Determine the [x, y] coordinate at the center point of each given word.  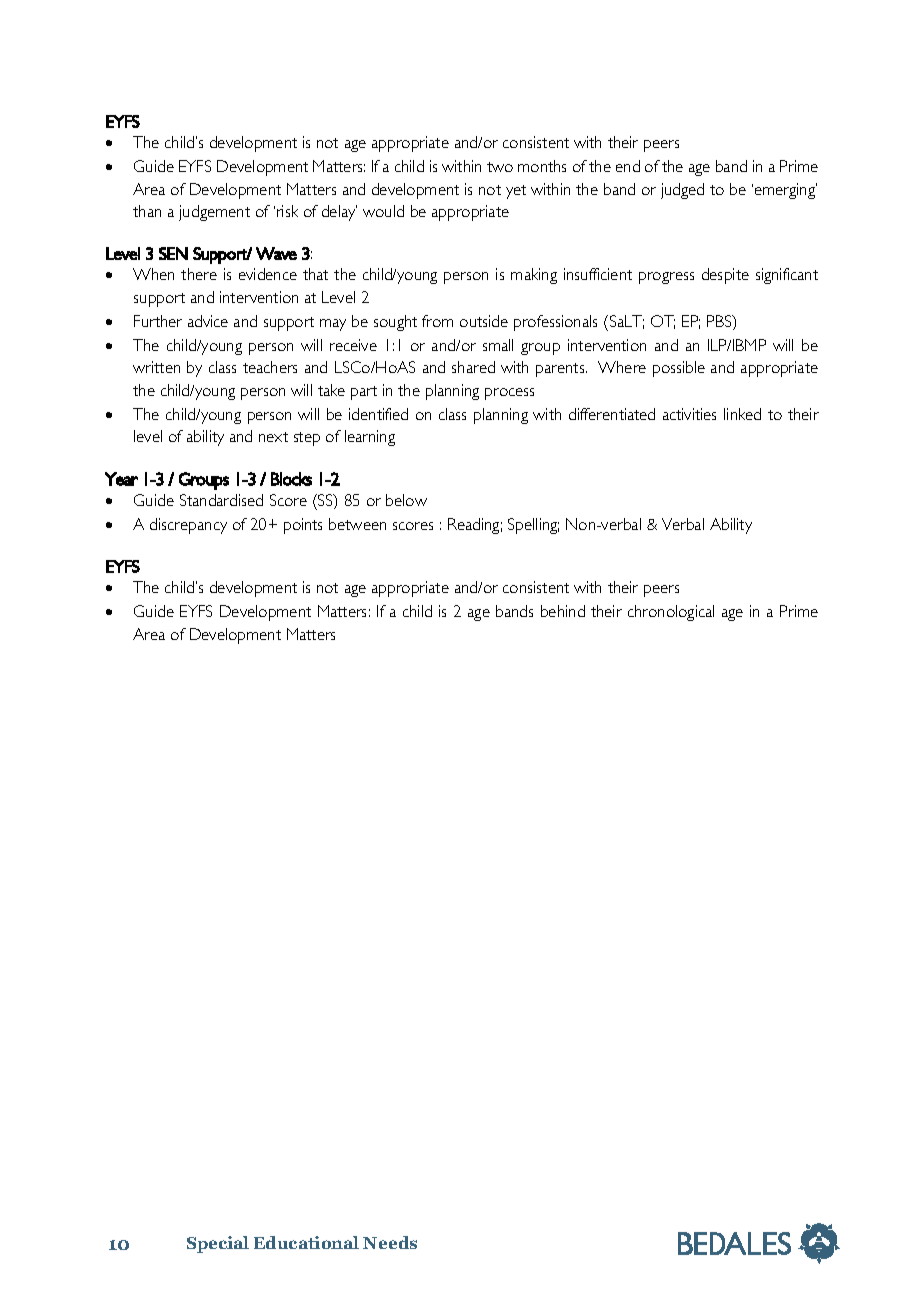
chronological [671, 613]
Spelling [533, 526]
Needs [390, 1242]
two [500, 167]
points [303, 526]
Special [218, 1244]
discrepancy [188, 526]
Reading [475, 526]
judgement [214, 213]
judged [682, 191]
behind [563, 611]
